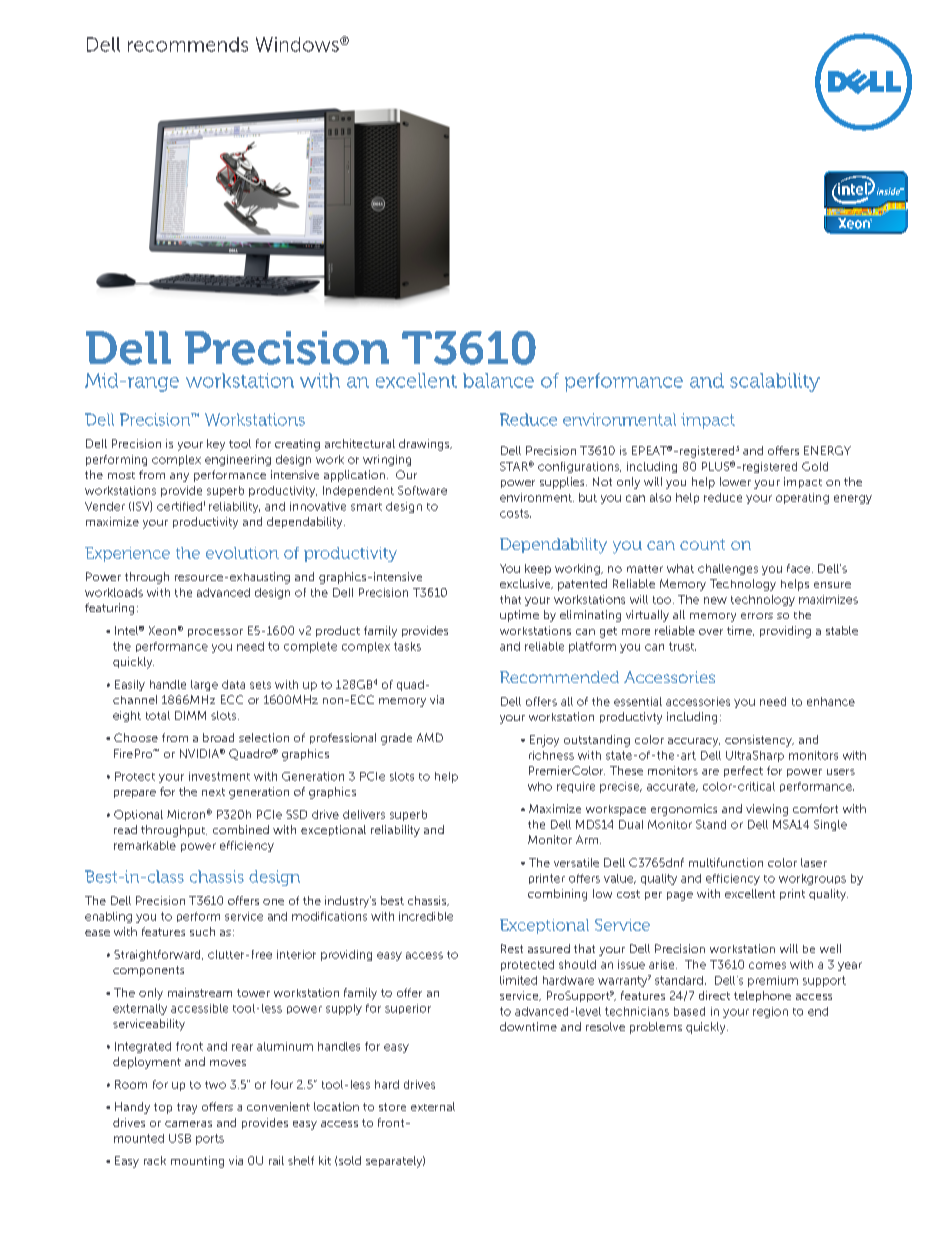  What do you see at coordinates (145, 845) in the page?
I see `remarkable` at bounding box center [145, 845].
